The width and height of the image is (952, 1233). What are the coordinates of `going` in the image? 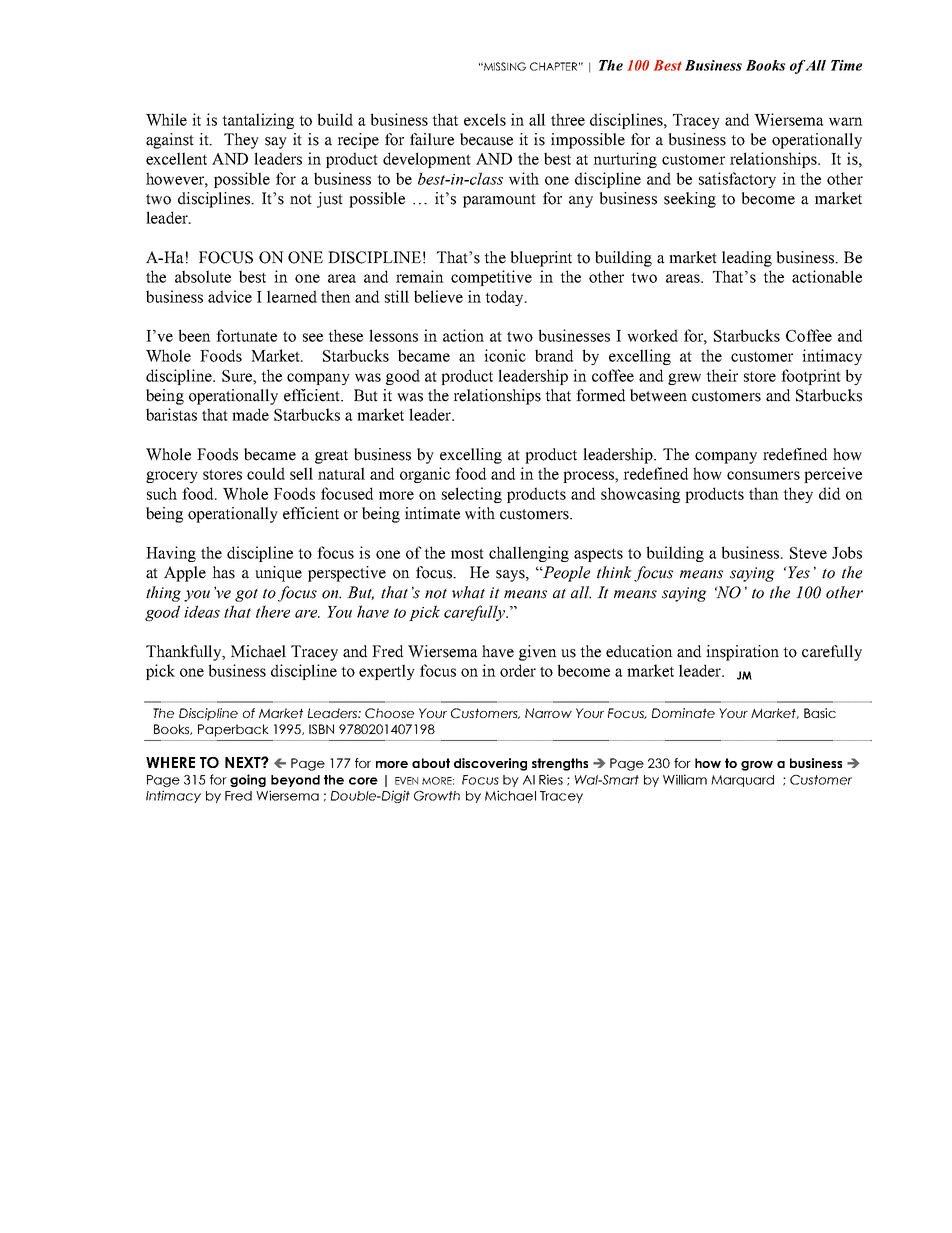 It's located at (248, 780).
